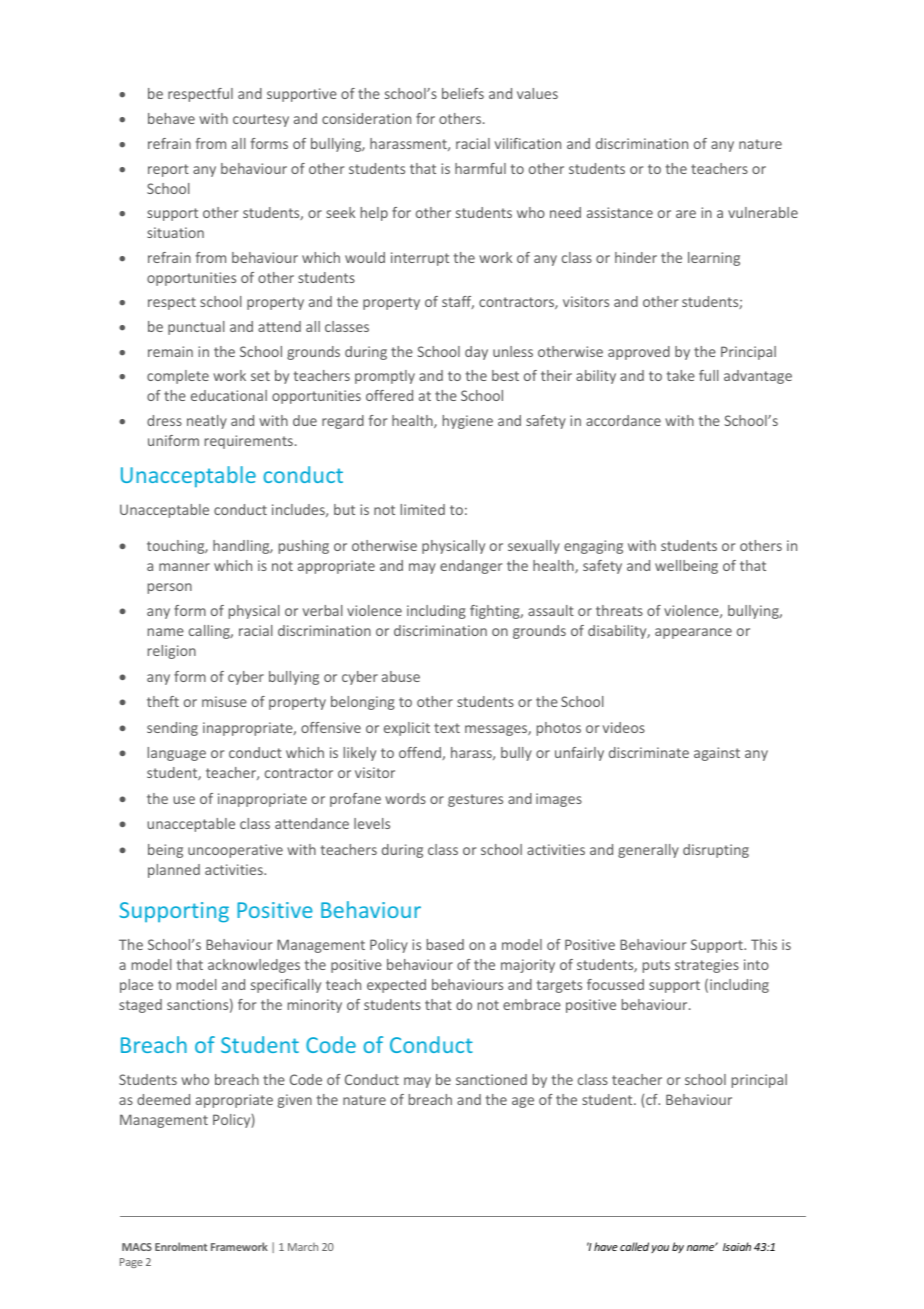  Describe the element at coordinates (224, 701) in the page. I see `misuse` at that location.
